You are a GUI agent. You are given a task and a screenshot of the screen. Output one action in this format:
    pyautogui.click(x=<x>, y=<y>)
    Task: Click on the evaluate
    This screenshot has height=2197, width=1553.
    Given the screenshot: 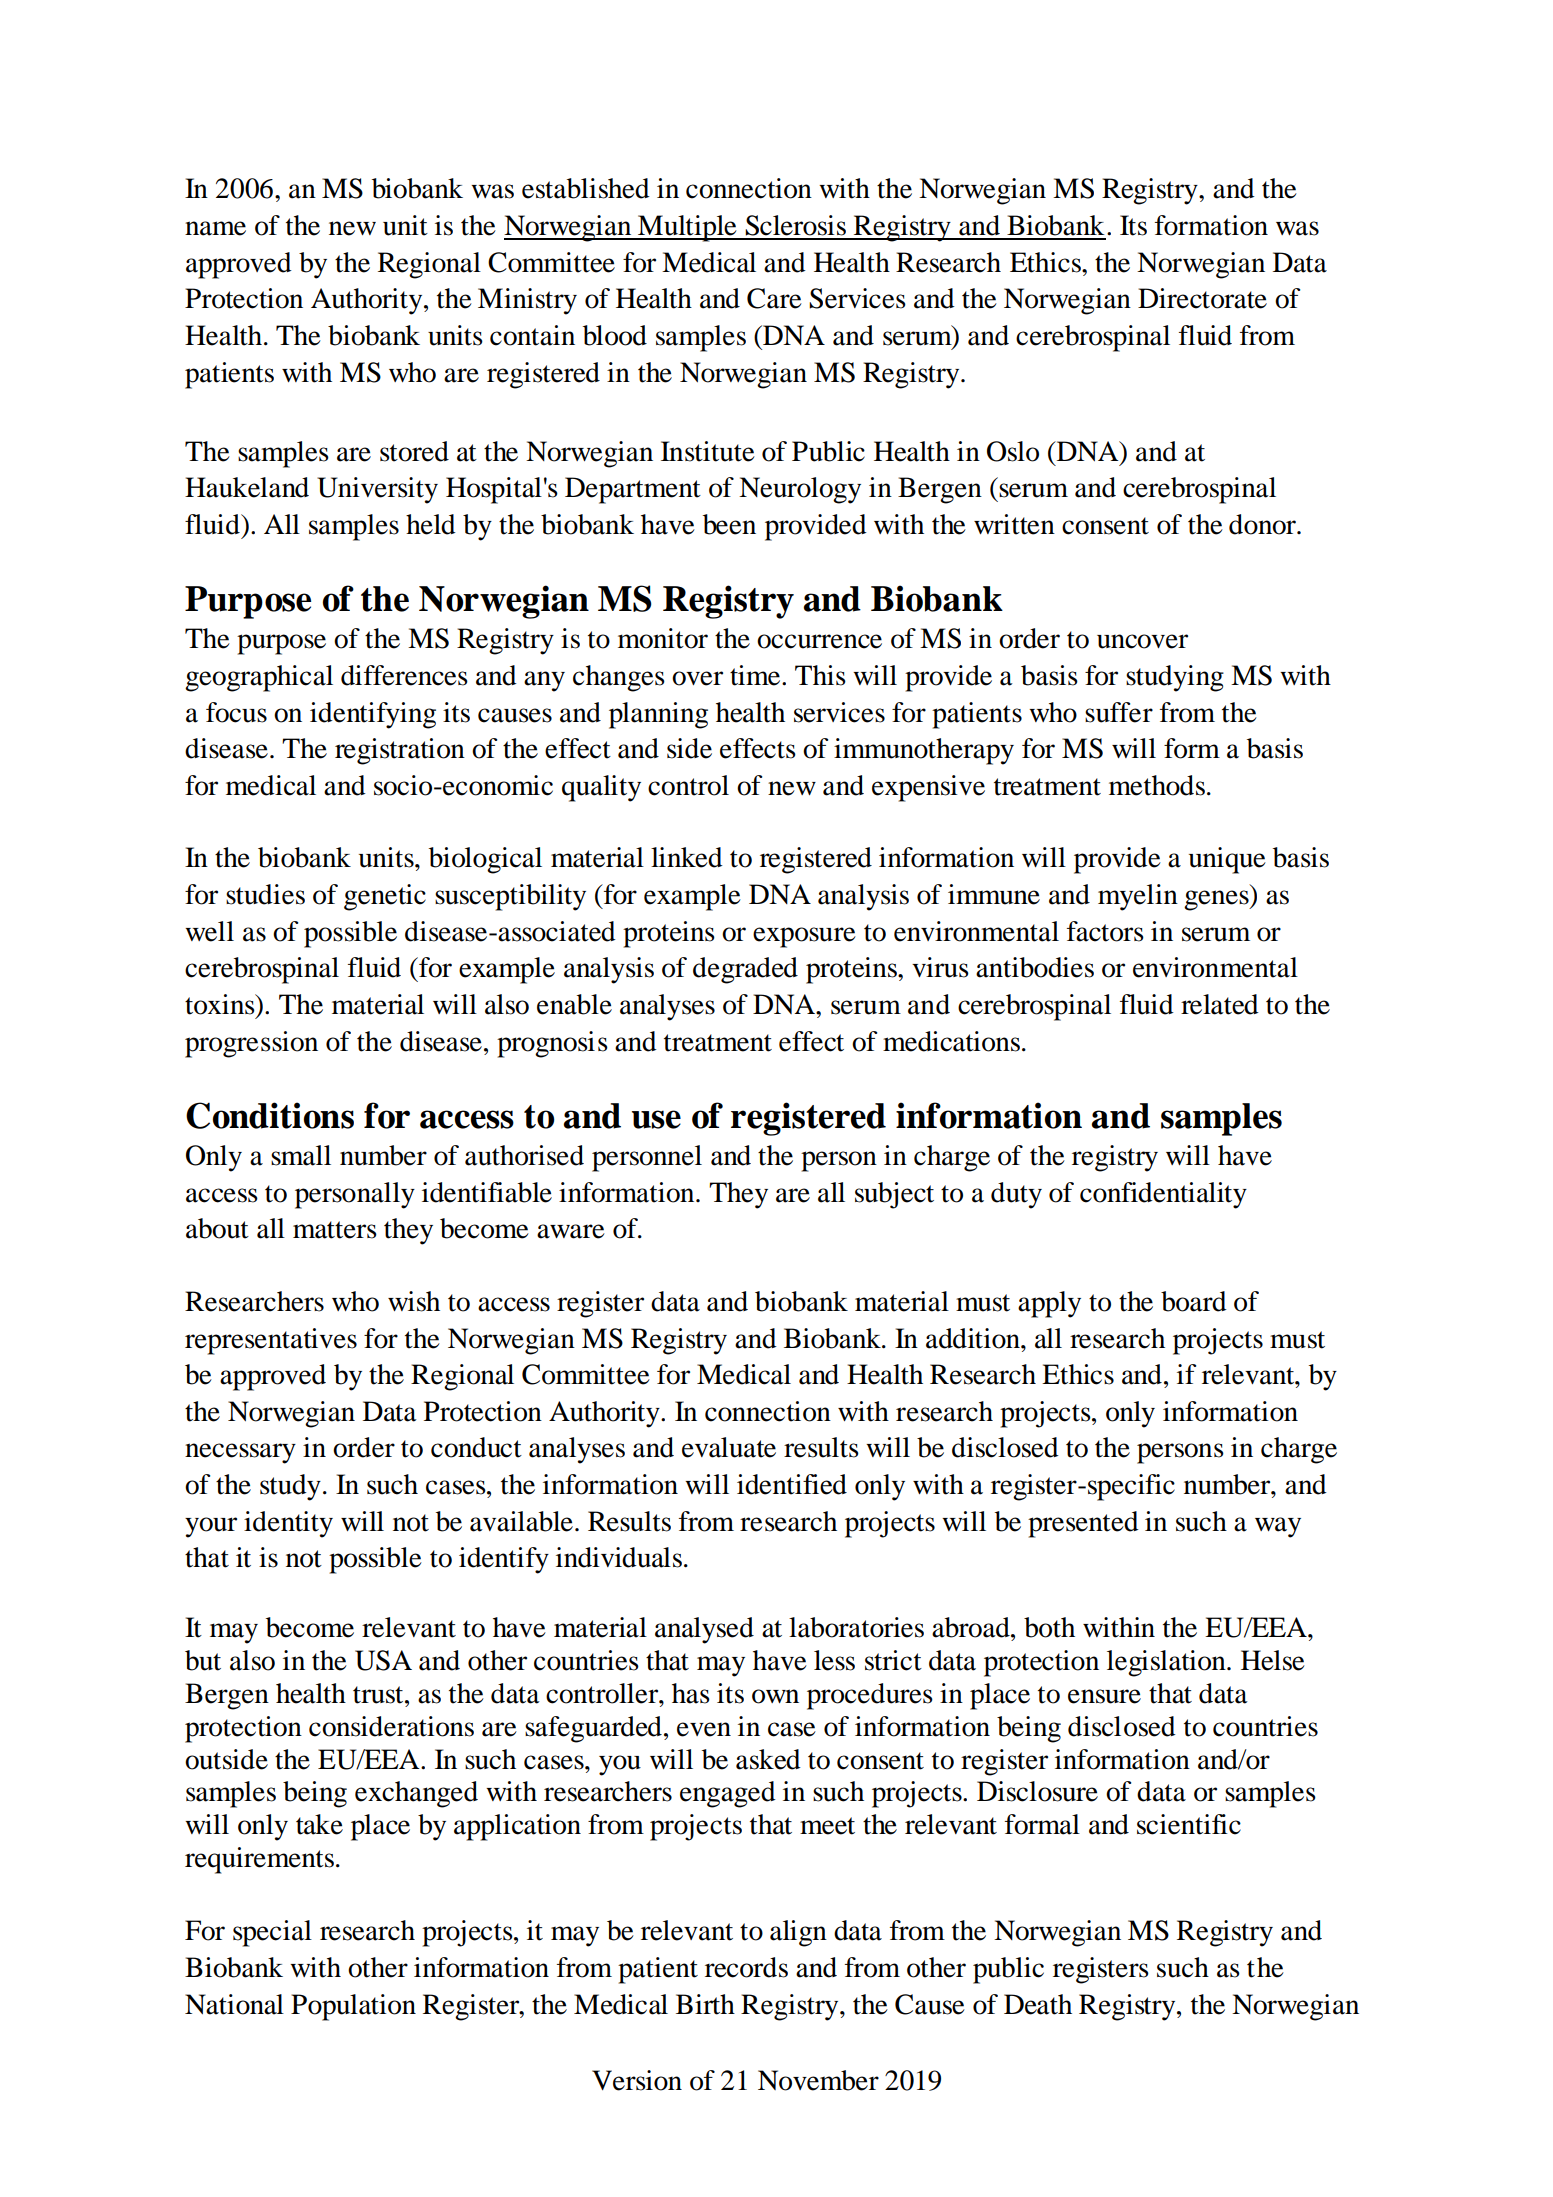 What is the action you would take?
    pyautogui.click(x=729, y=1447)
